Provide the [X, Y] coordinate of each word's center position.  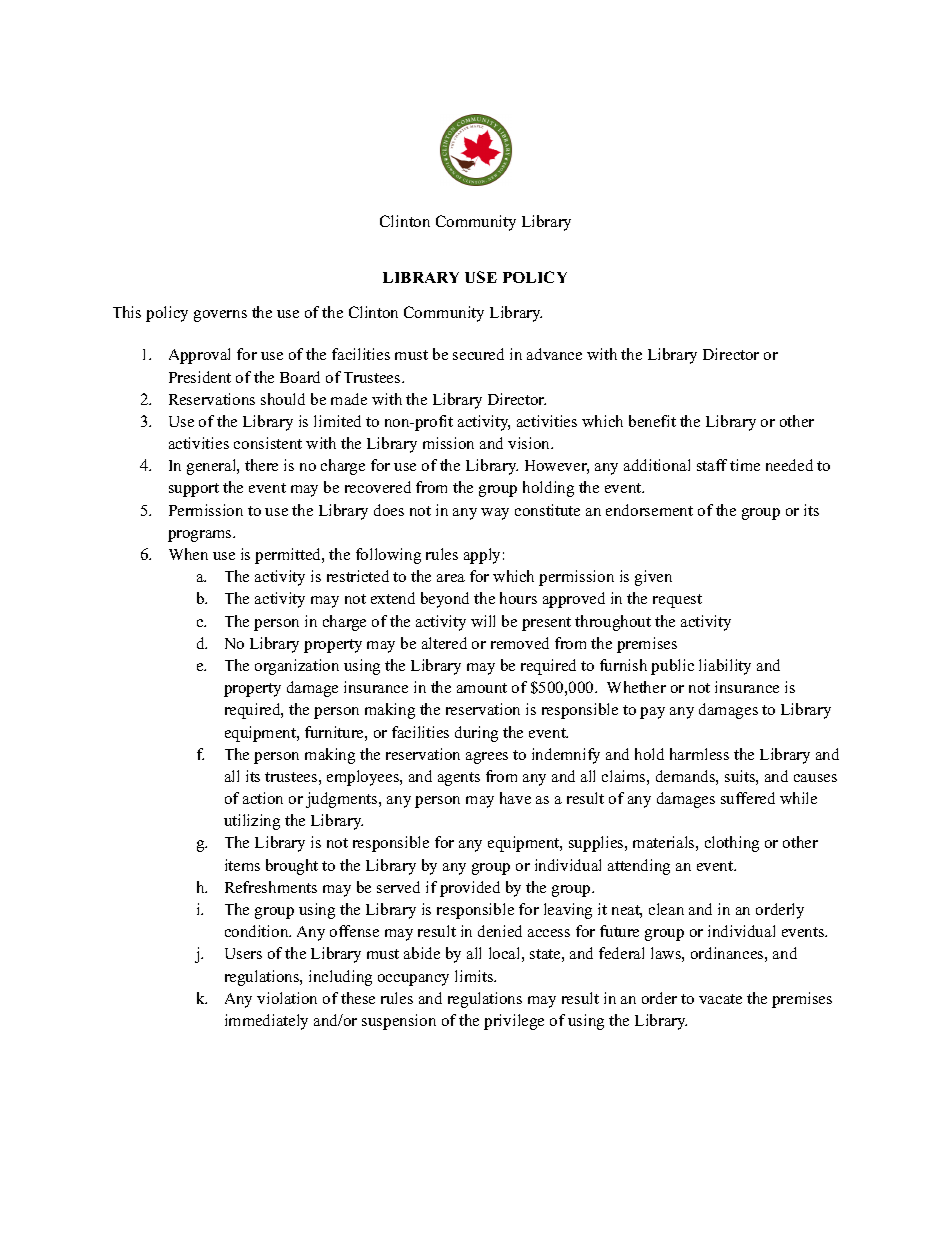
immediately [266, 1022]
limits [475, 976]
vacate [720, 999]
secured [478, 354]
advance [554, 354]
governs [220, 316]
